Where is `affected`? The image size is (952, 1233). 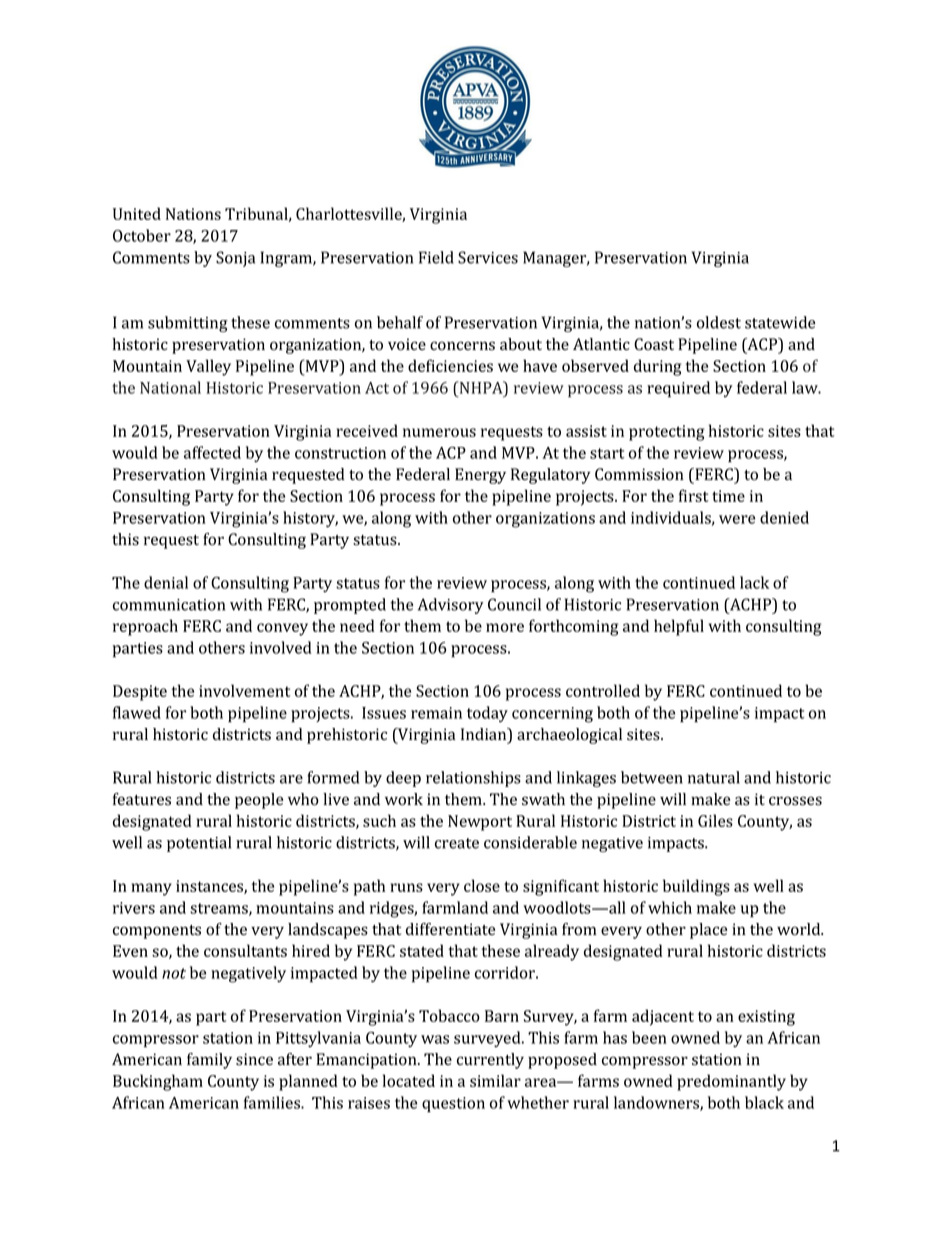
affected is located at coordinates (212, 452).
